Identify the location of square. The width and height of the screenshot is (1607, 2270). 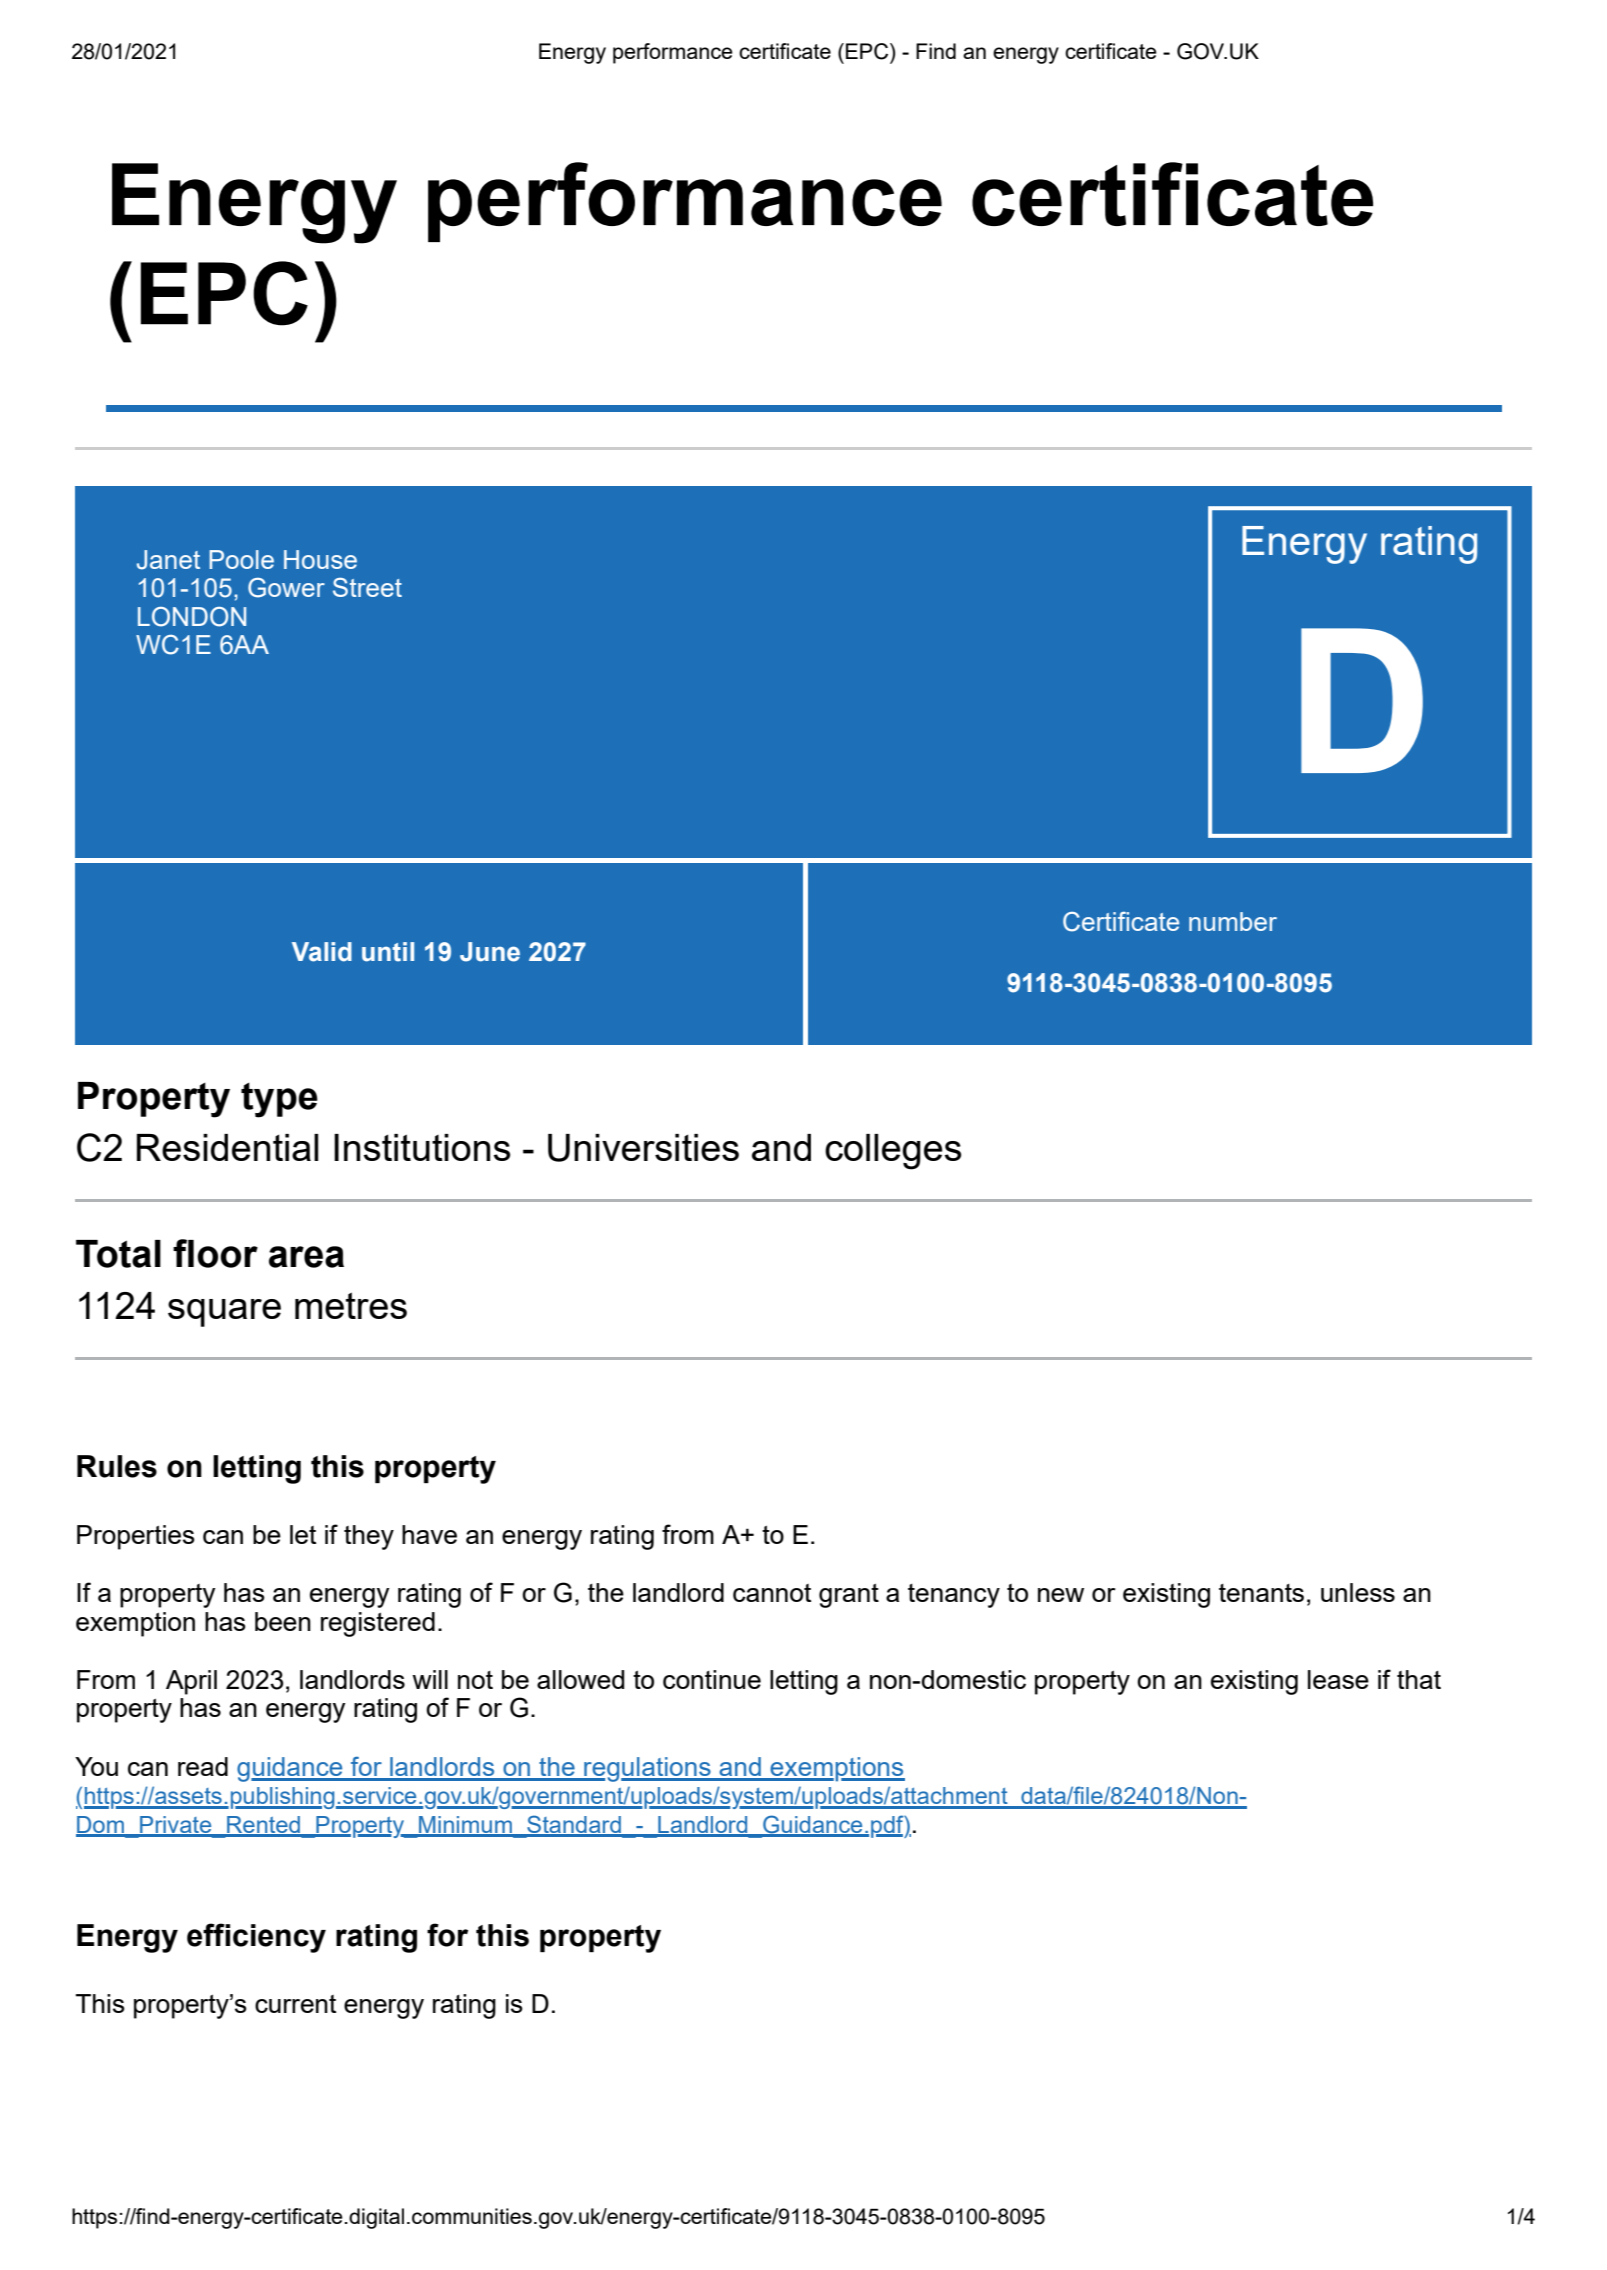
(224, 1313).
